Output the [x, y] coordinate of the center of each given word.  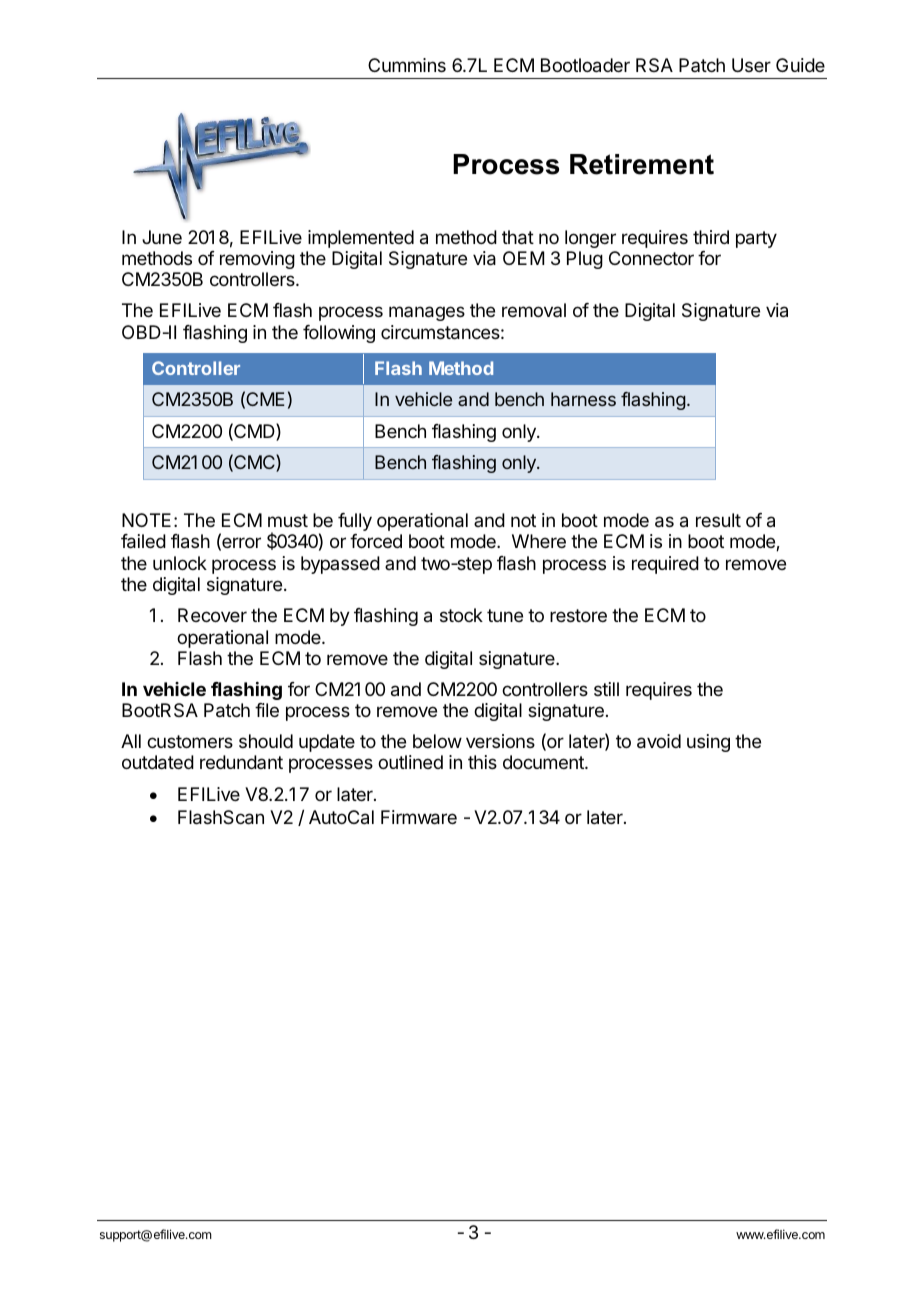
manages [427, 313]
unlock [180, 563]
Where [539, 541]
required [665, 565]
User [751, 65]
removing [257, 260]
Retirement [642, 164]
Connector [651, 258]
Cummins [407, 65]
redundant [241, 762]
